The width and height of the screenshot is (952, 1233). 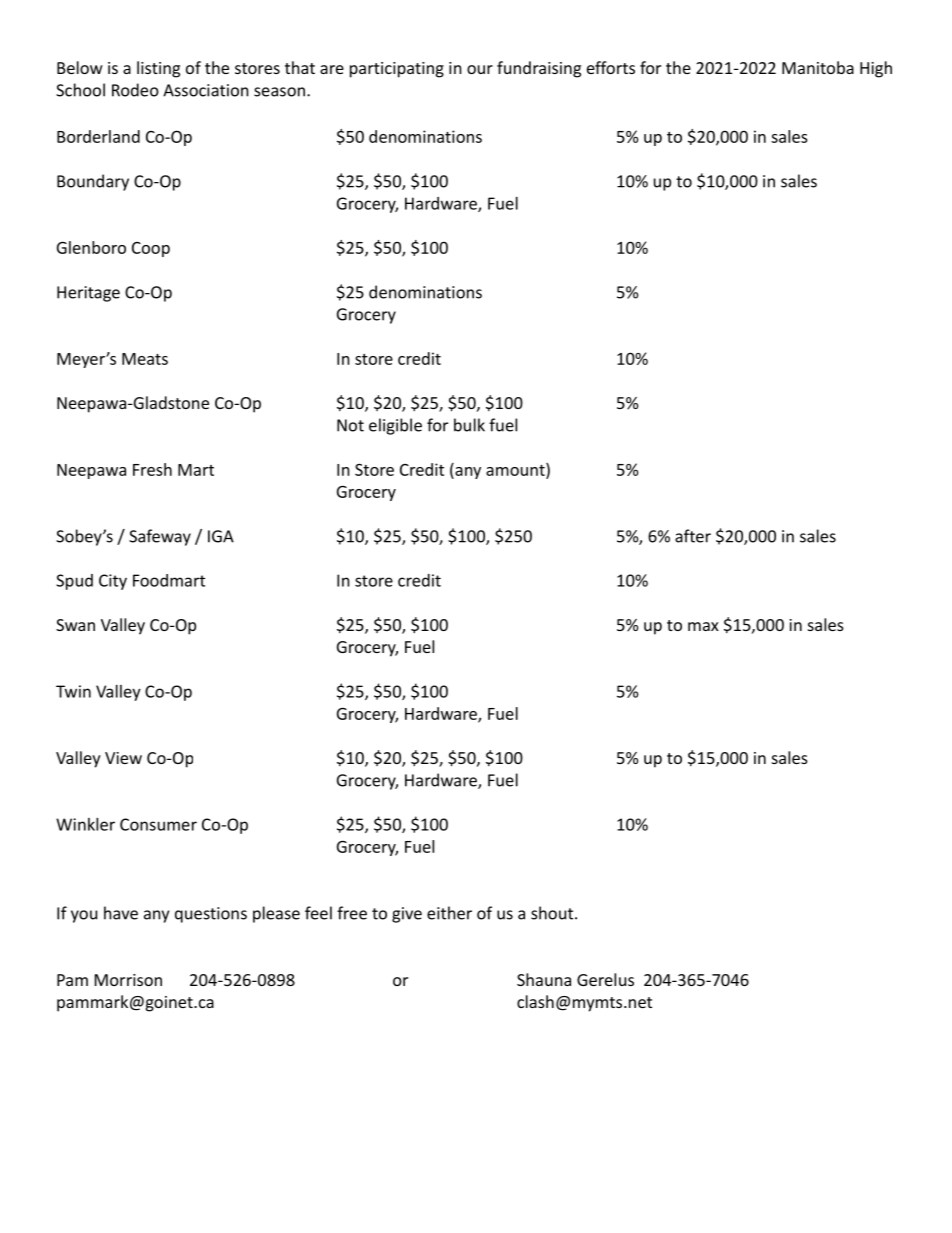 What do you see at coordinates (818, 67) in the screenshot?
I see `Manitoba` at bounding box center [818, 67].
